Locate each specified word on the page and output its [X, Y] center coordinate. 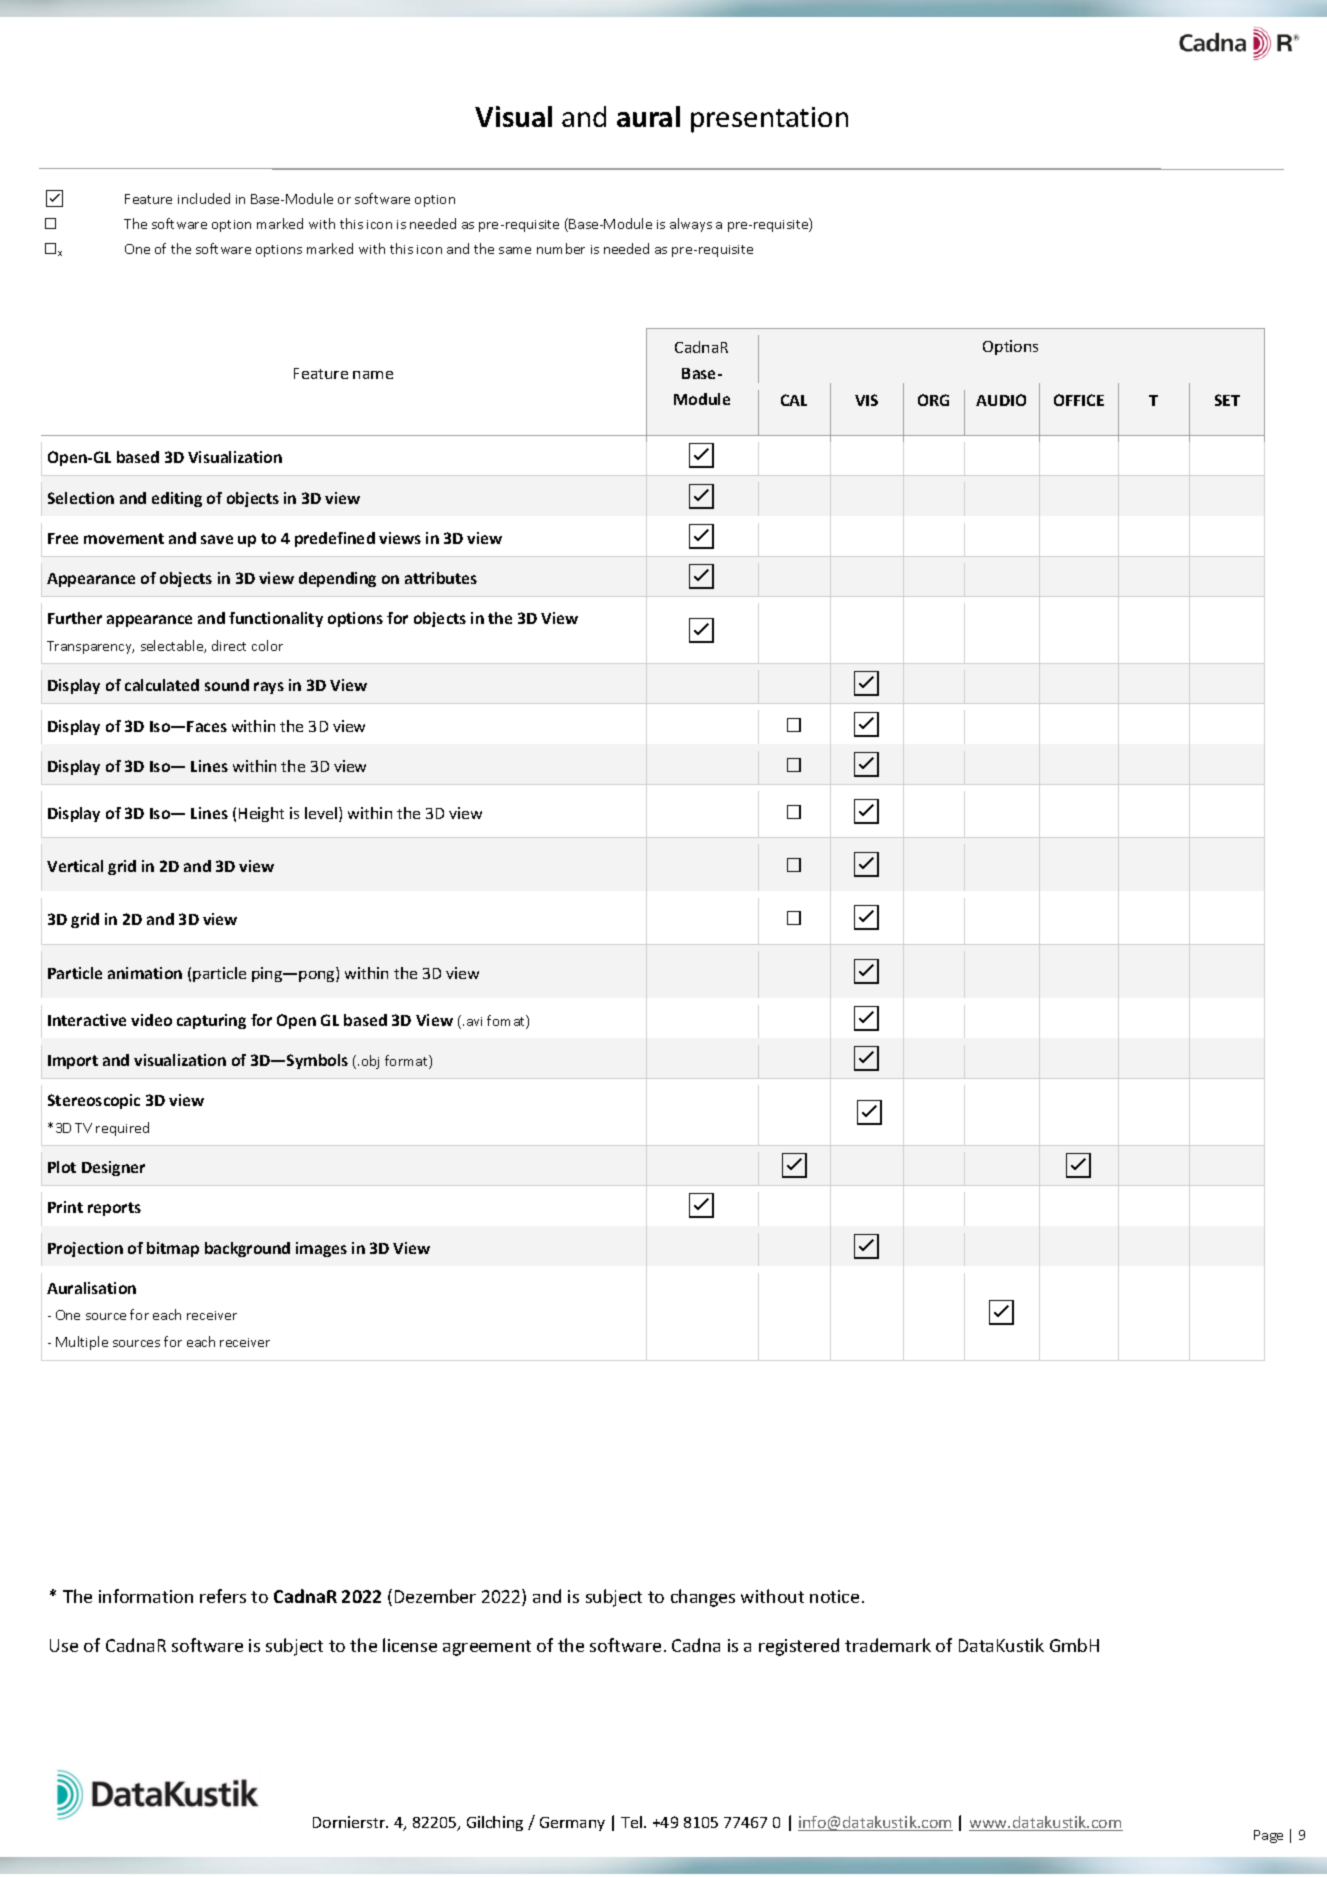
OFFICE [1079, 400]
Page [1268, 1836]
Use [64, 1645]
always [691, 225]
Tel [633, 1822]
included [204, 198]
